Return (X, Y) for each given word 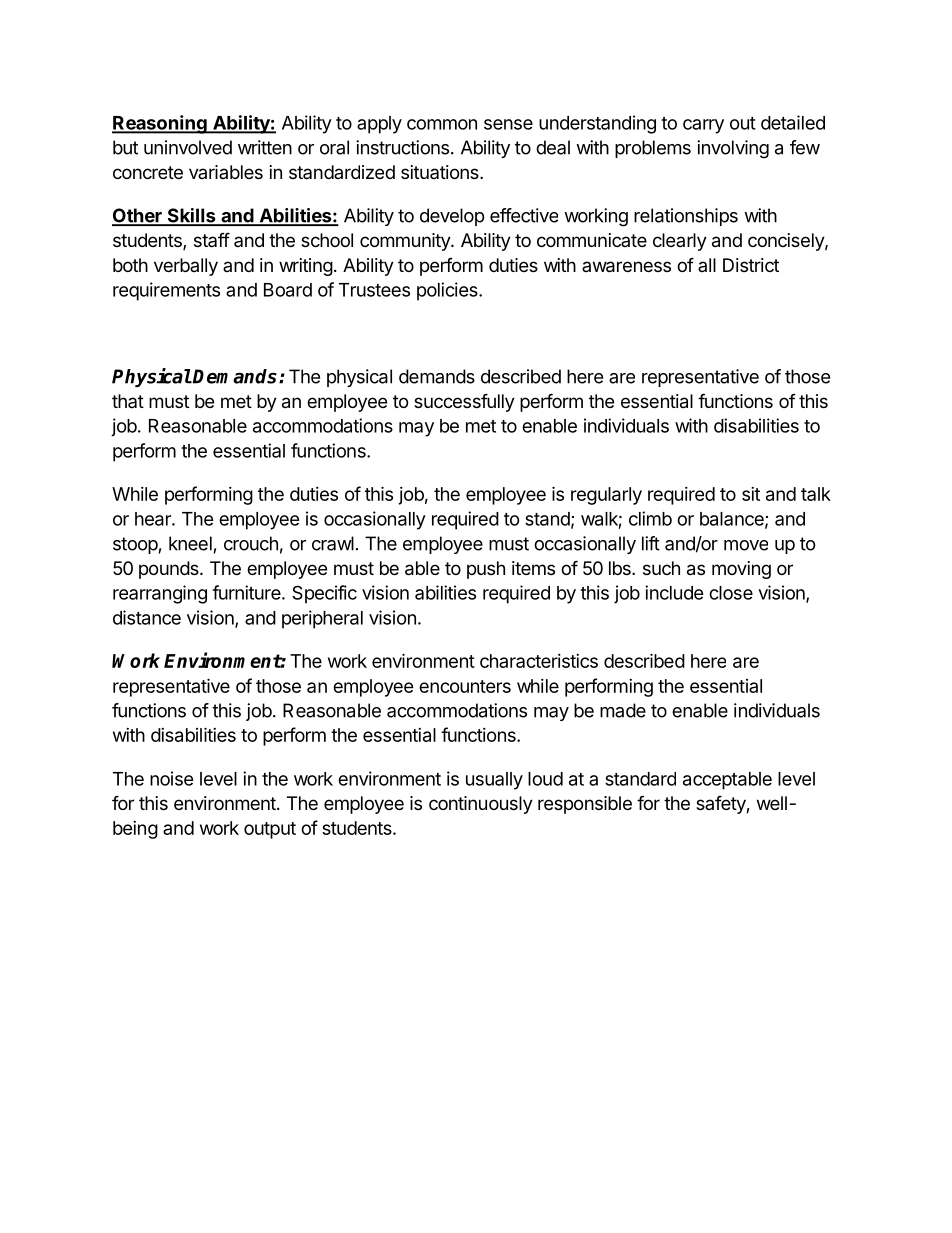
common (442, 124)
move (746, 545)
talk (816, 494)
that (128, 401)
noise (172, 778)
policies (448, 291)
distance (147, 617)
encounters (465, 686)
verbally (186, 267)
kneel (190, 543)
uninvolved (188, 147)
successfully (464, 402)
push (486, 570)
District (751, 265)
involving (733, 149)
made (623, 710)
